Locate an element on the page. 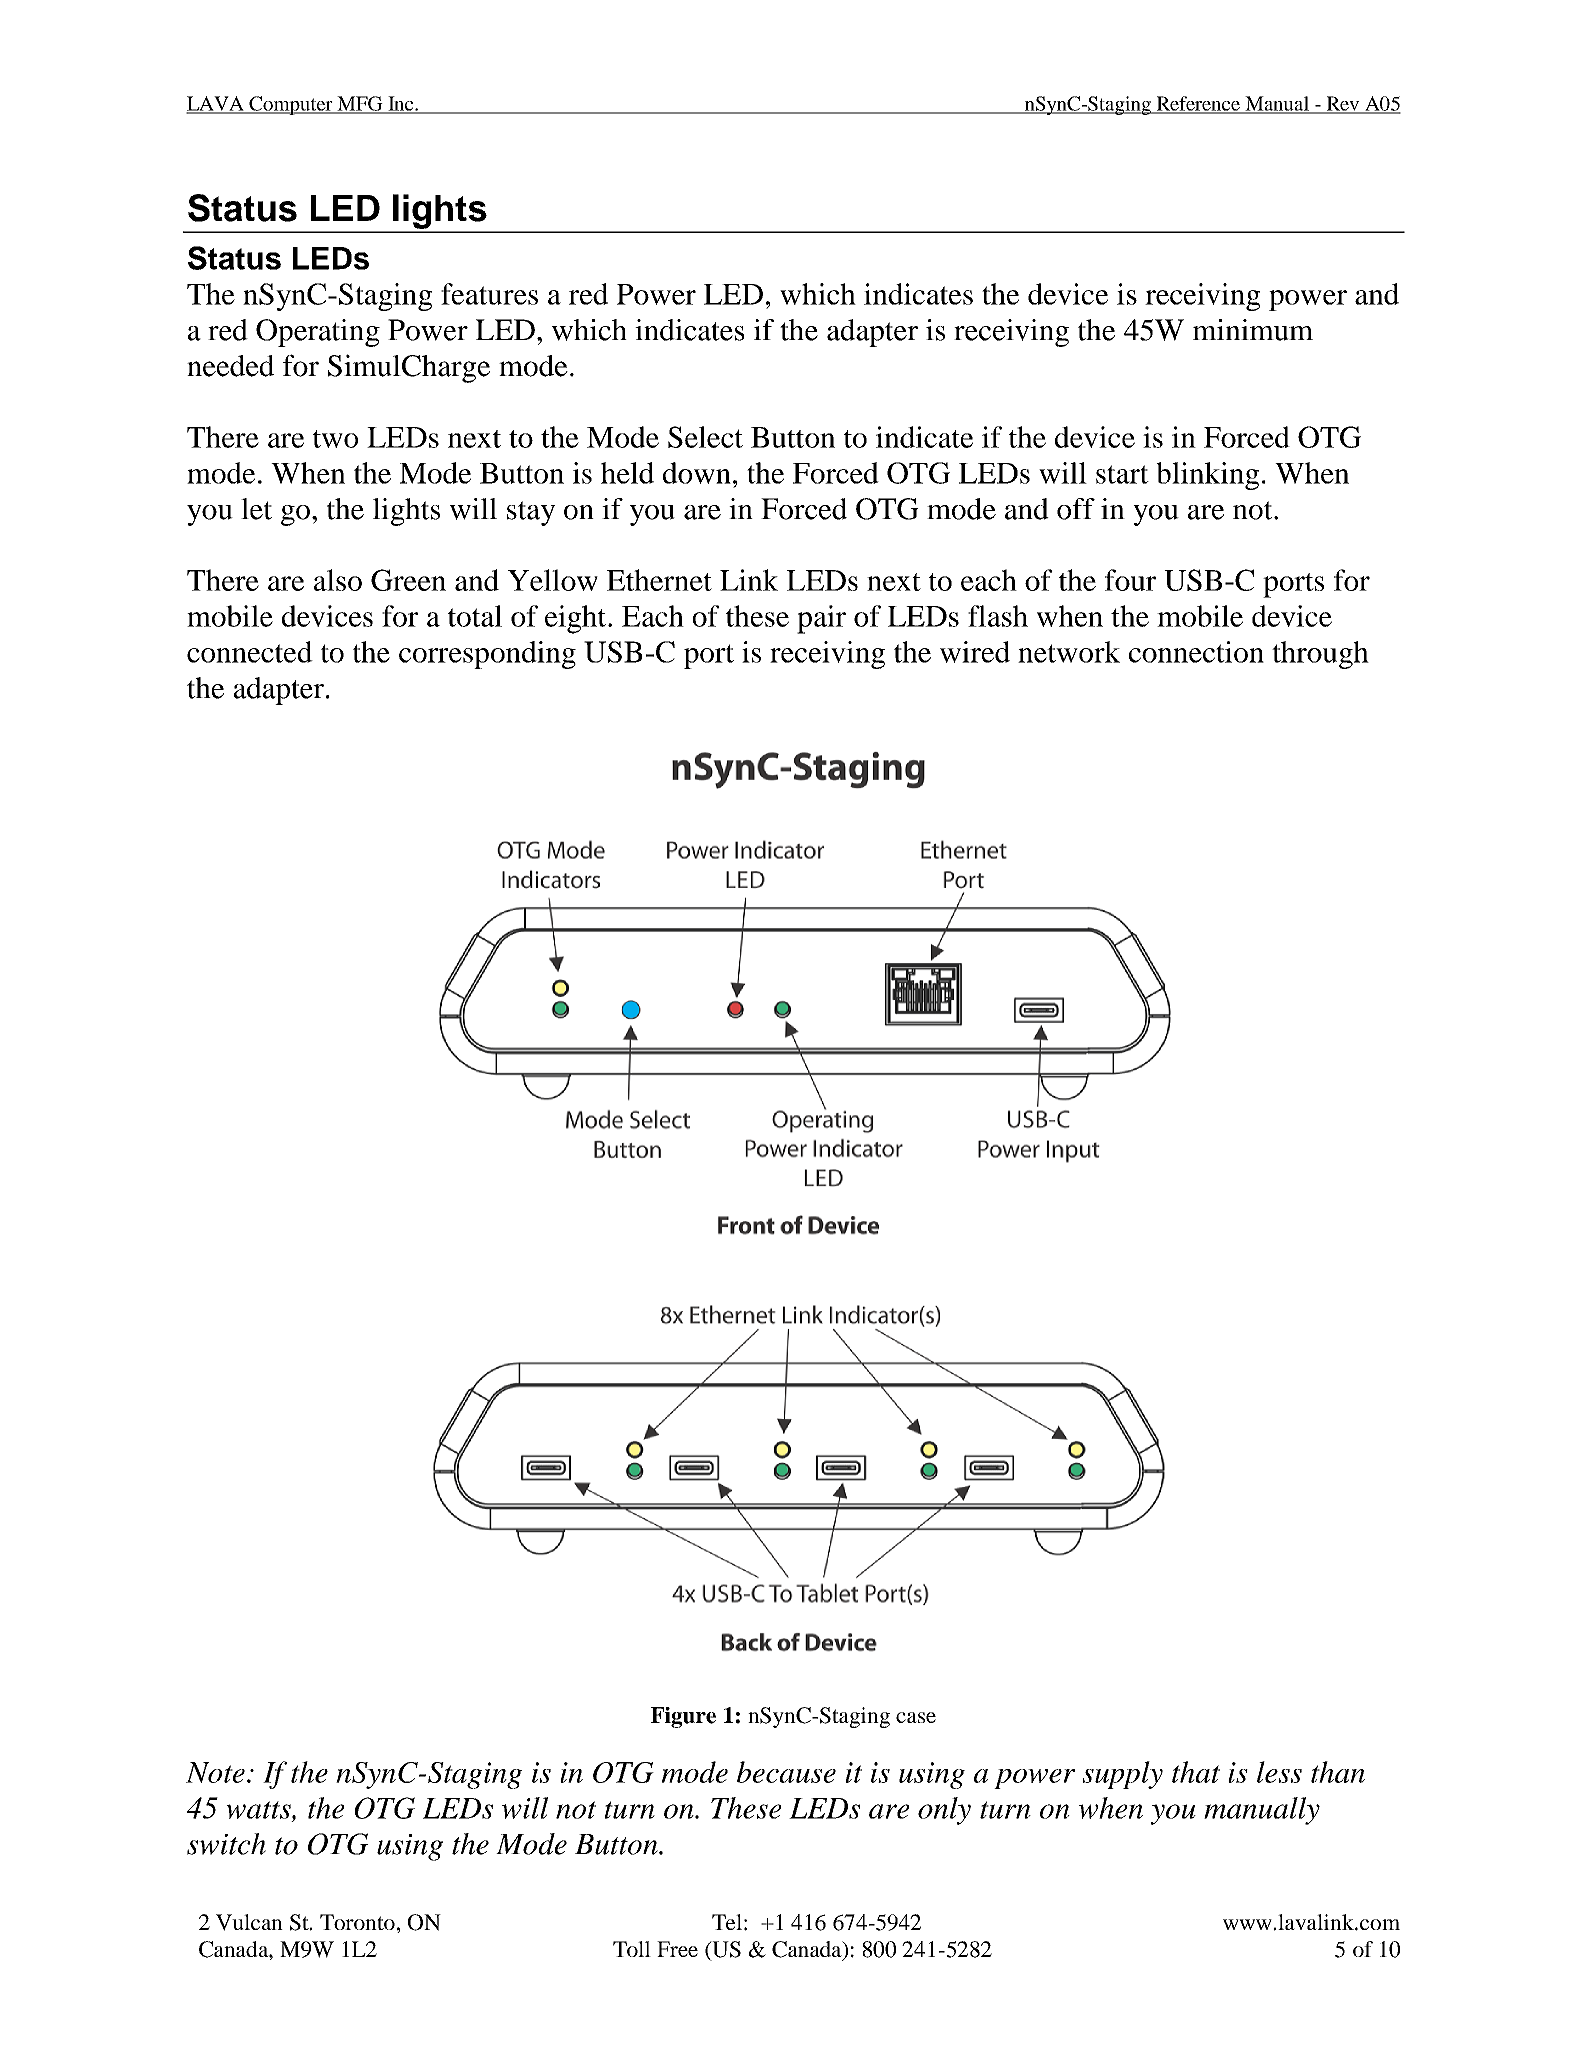  Figure is located at coordinates (683, 1717).
